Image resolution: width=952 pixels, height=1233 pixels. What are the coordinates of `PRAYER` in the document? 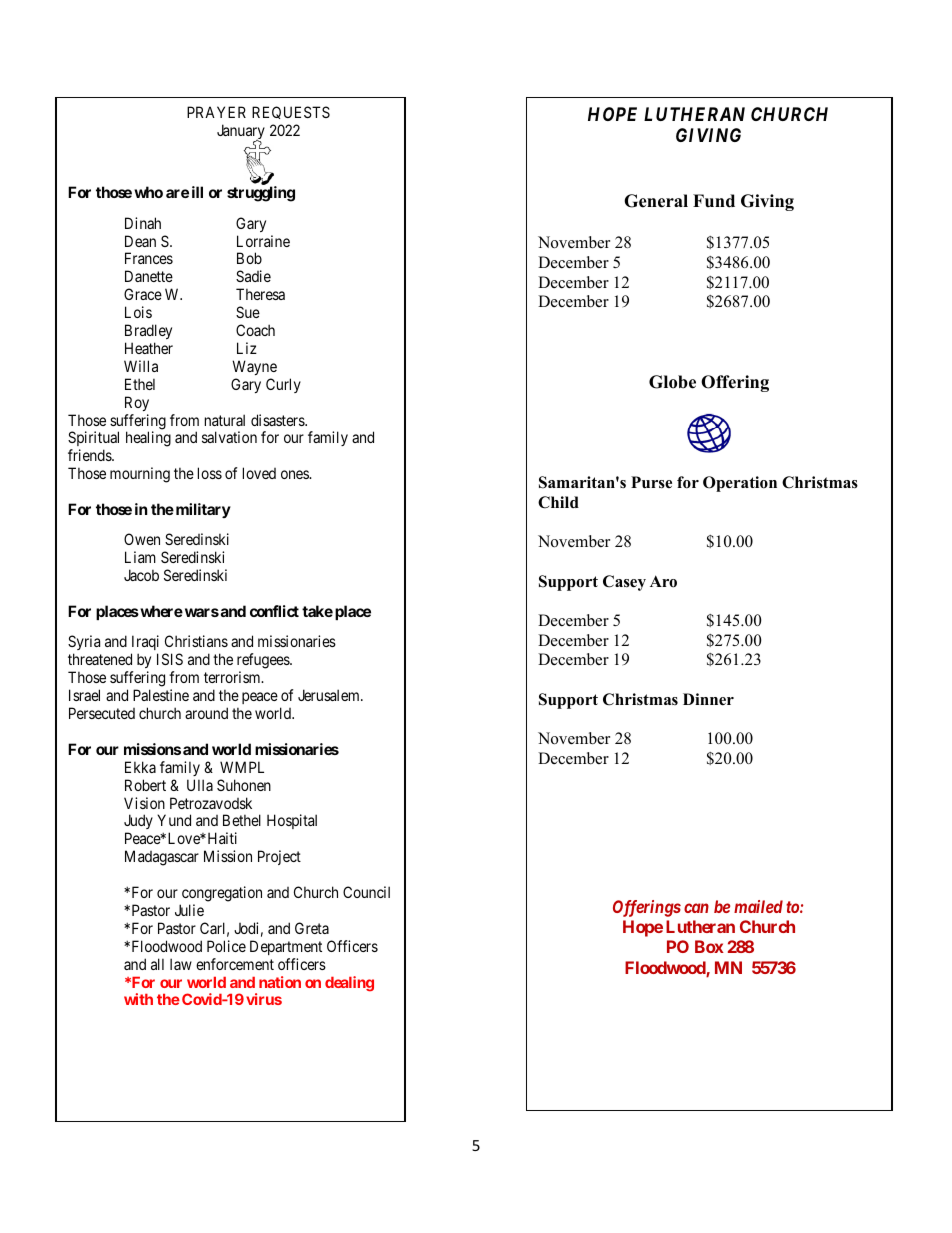 It's located at (216, 112).
